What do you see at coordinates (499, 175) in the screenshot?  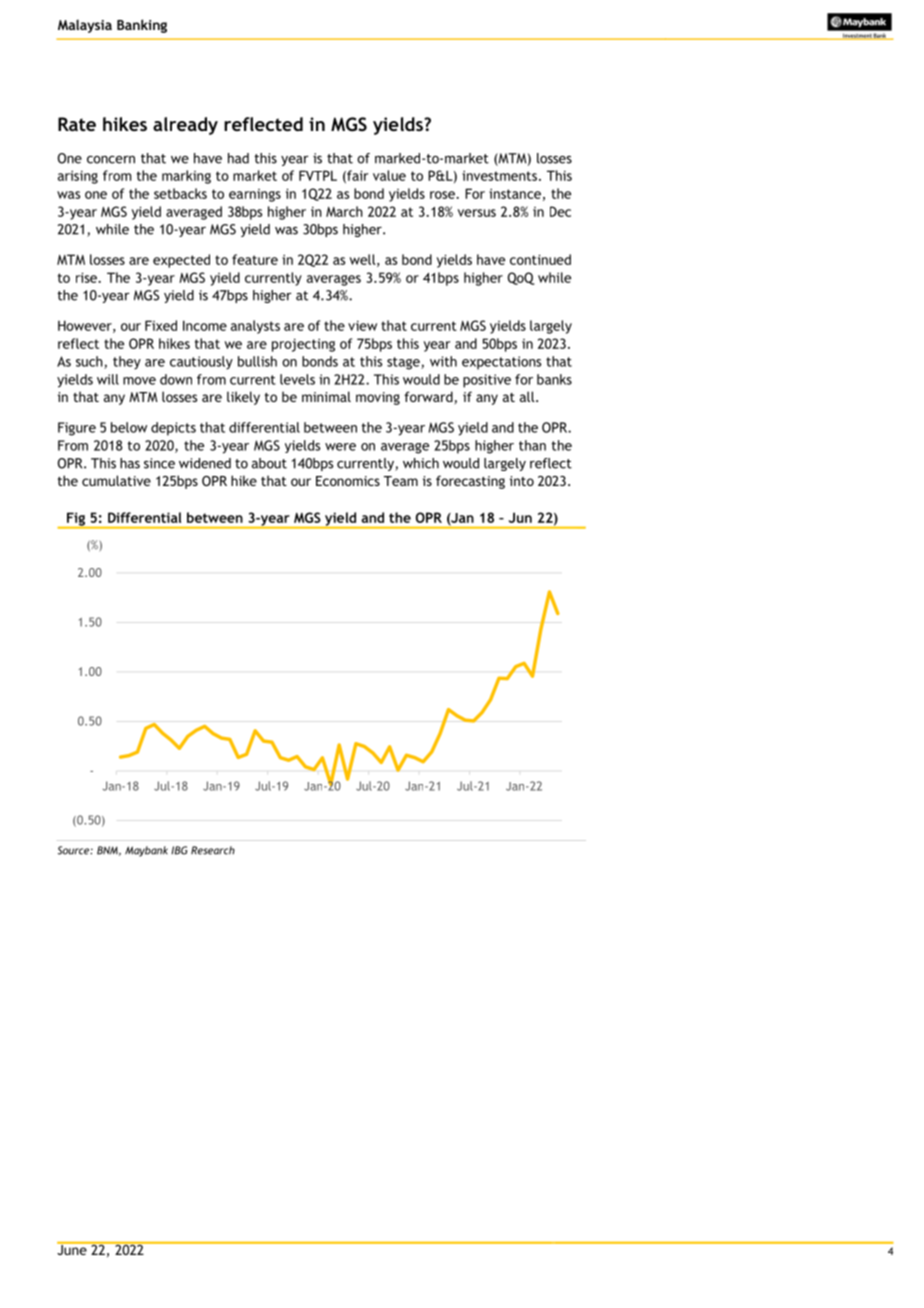 I see `investments` at bounding box center [499, 175].
